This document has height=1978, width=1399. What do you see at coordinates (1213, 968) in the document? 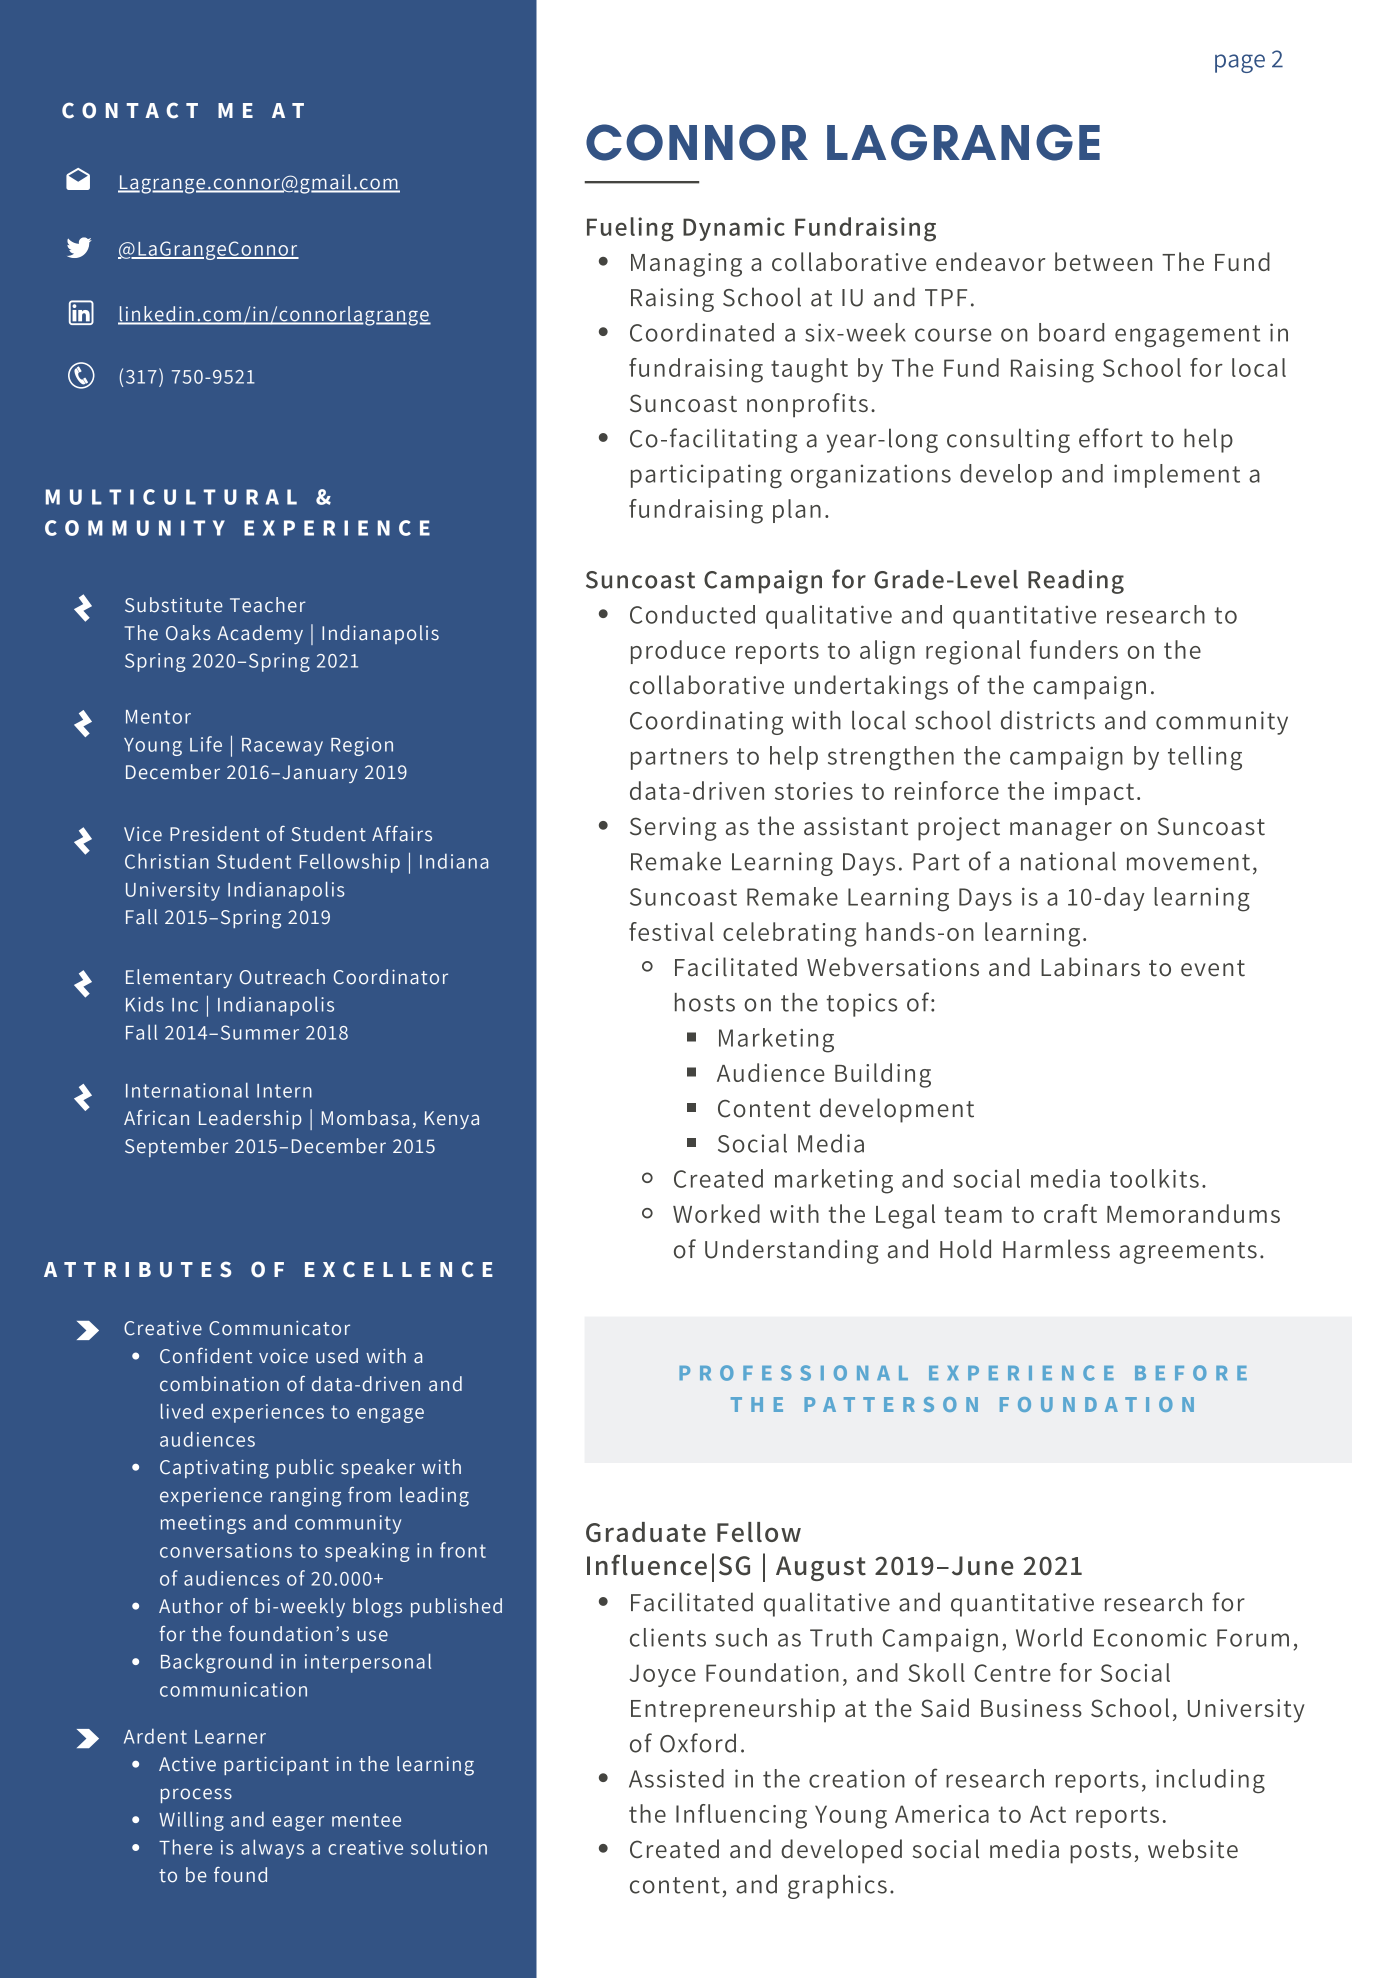
I see `event` at bounding box center [1213, 968].
